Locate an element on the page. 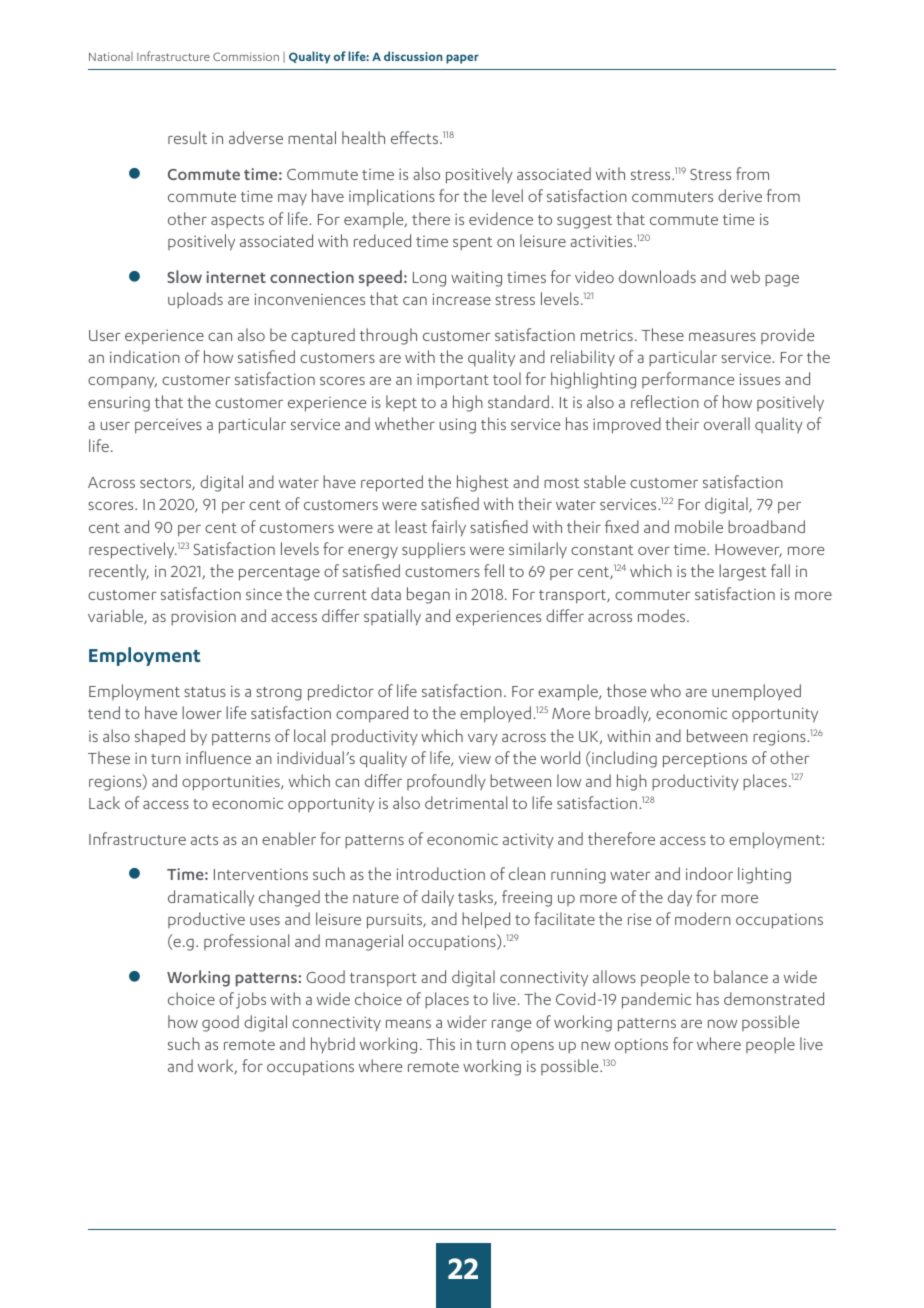 Image resolution: width=924 pixels, height=1308 pixels. paper is located at coordinates (462, 59).
